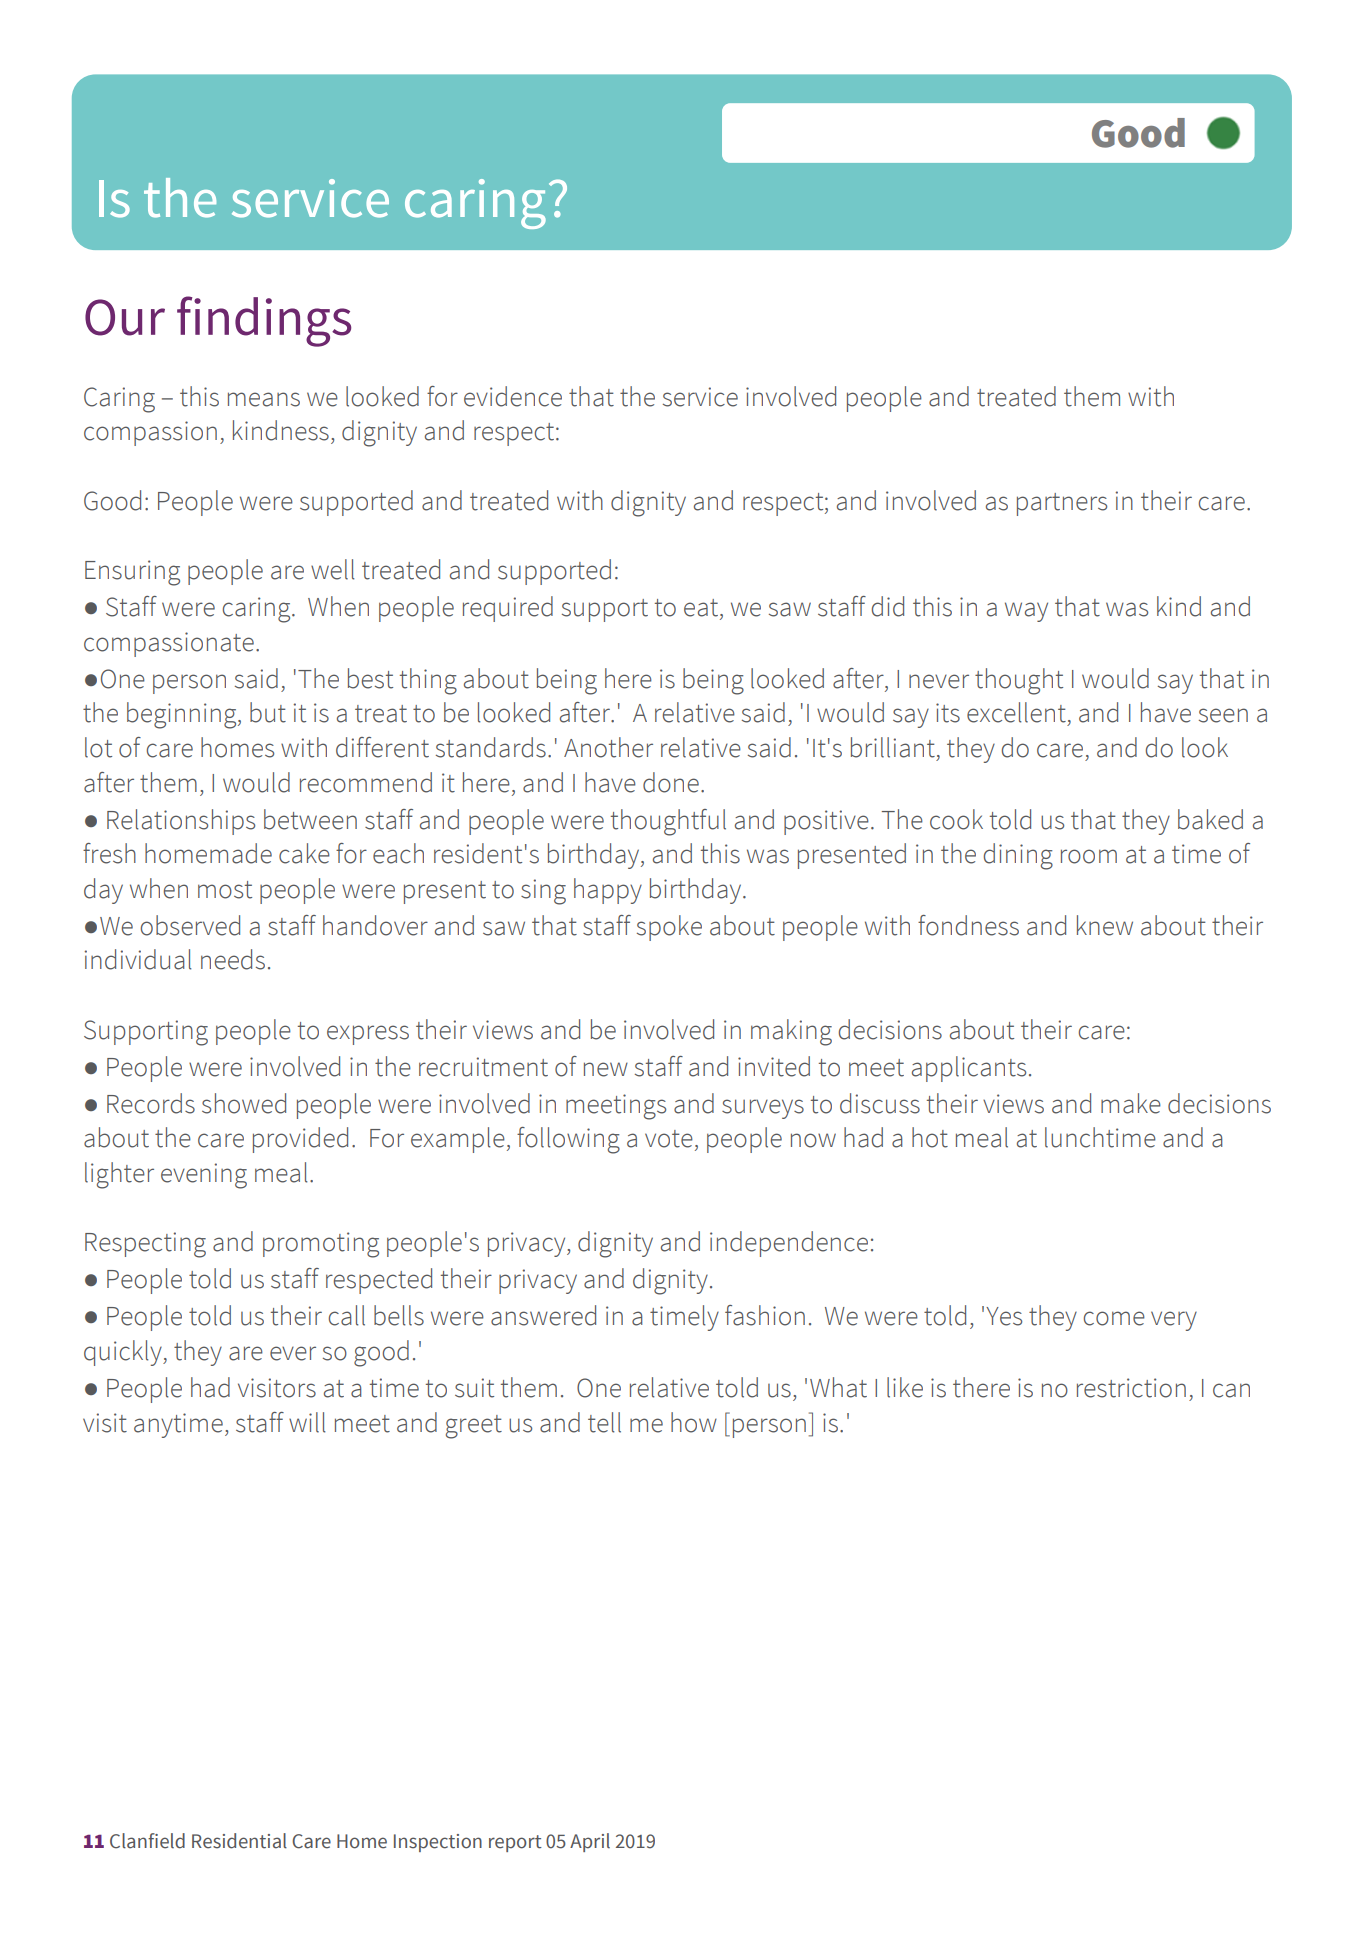  Describe the element at coordinates (513, 396) in the screenshot. I see `evidence` at that location.
